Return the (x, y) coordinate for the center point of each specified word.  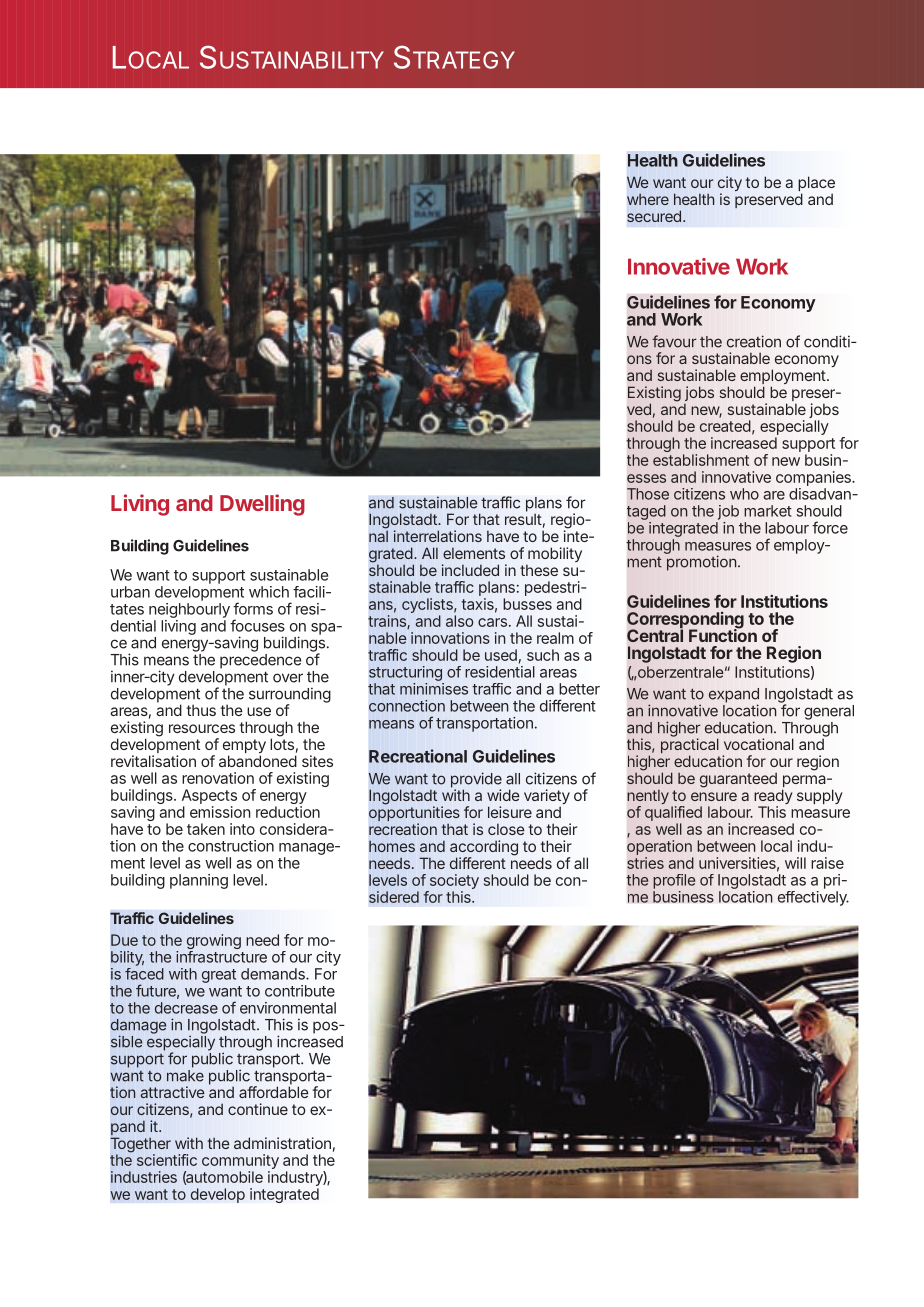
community (240, 1163)
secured (654, 216)
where (648, 199)
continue (258, 1109)
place (816, 185)
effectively (813, 898)
